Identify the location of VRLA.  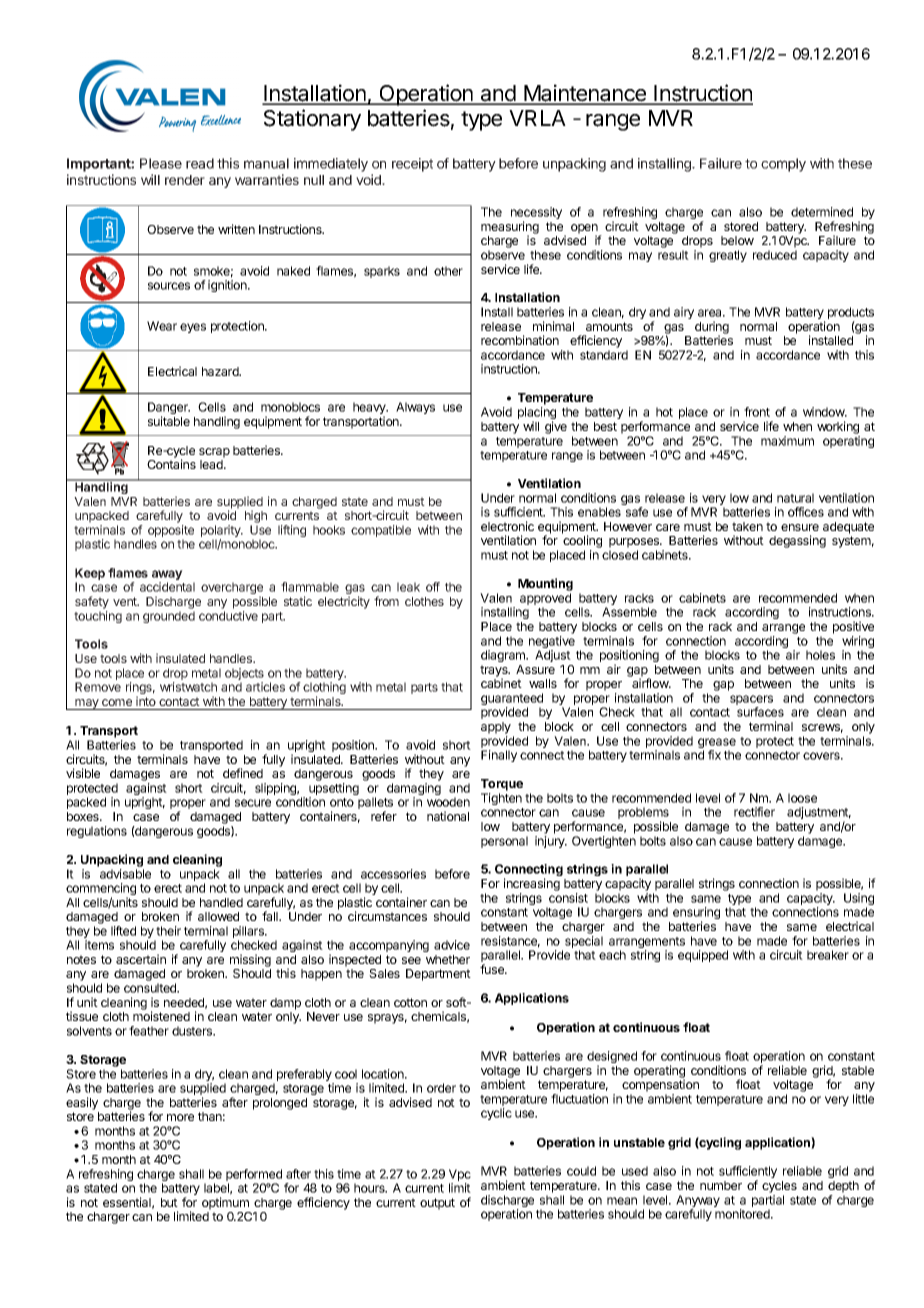
(537, 118).
